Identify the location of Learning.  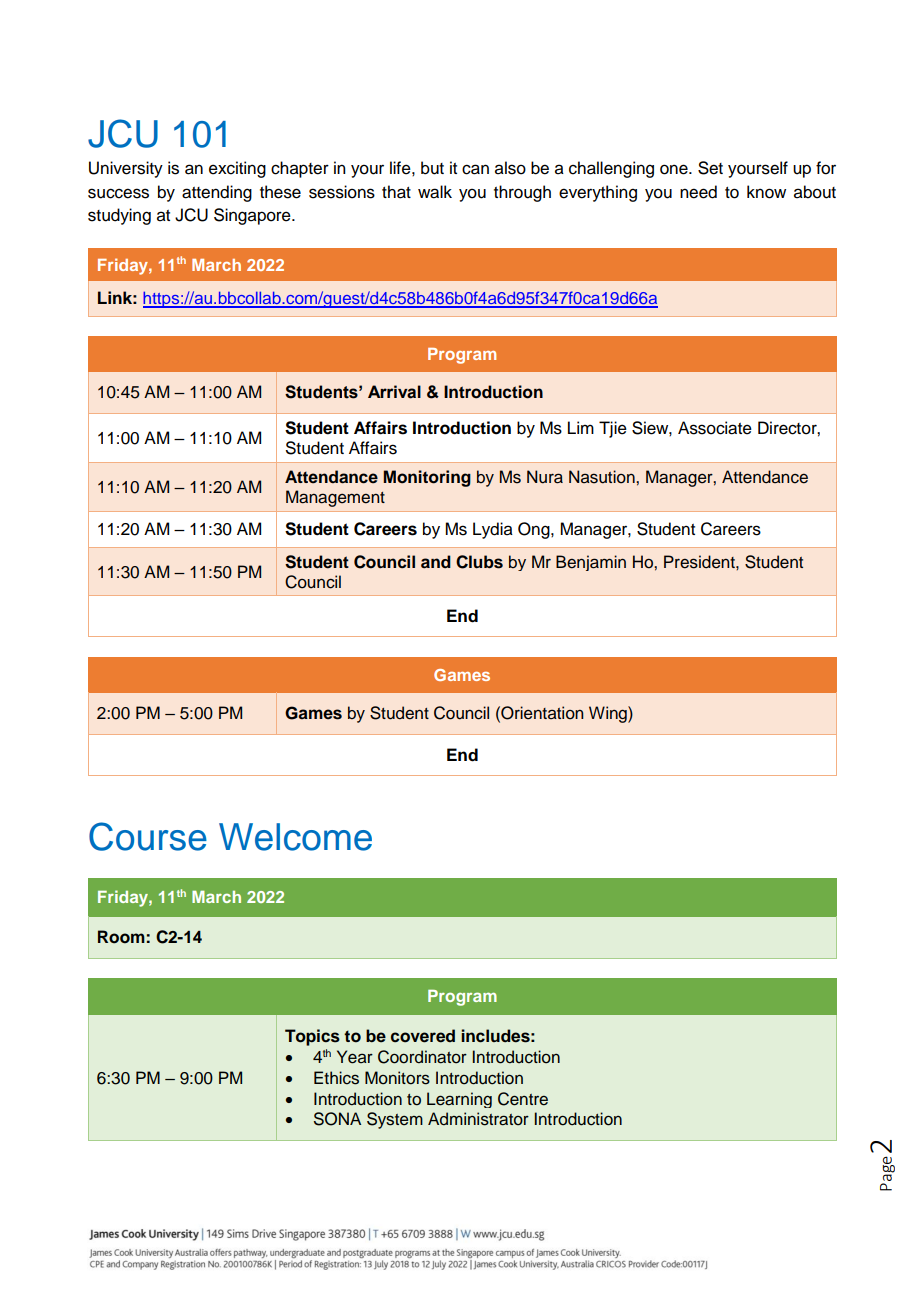
(459, 1100).
